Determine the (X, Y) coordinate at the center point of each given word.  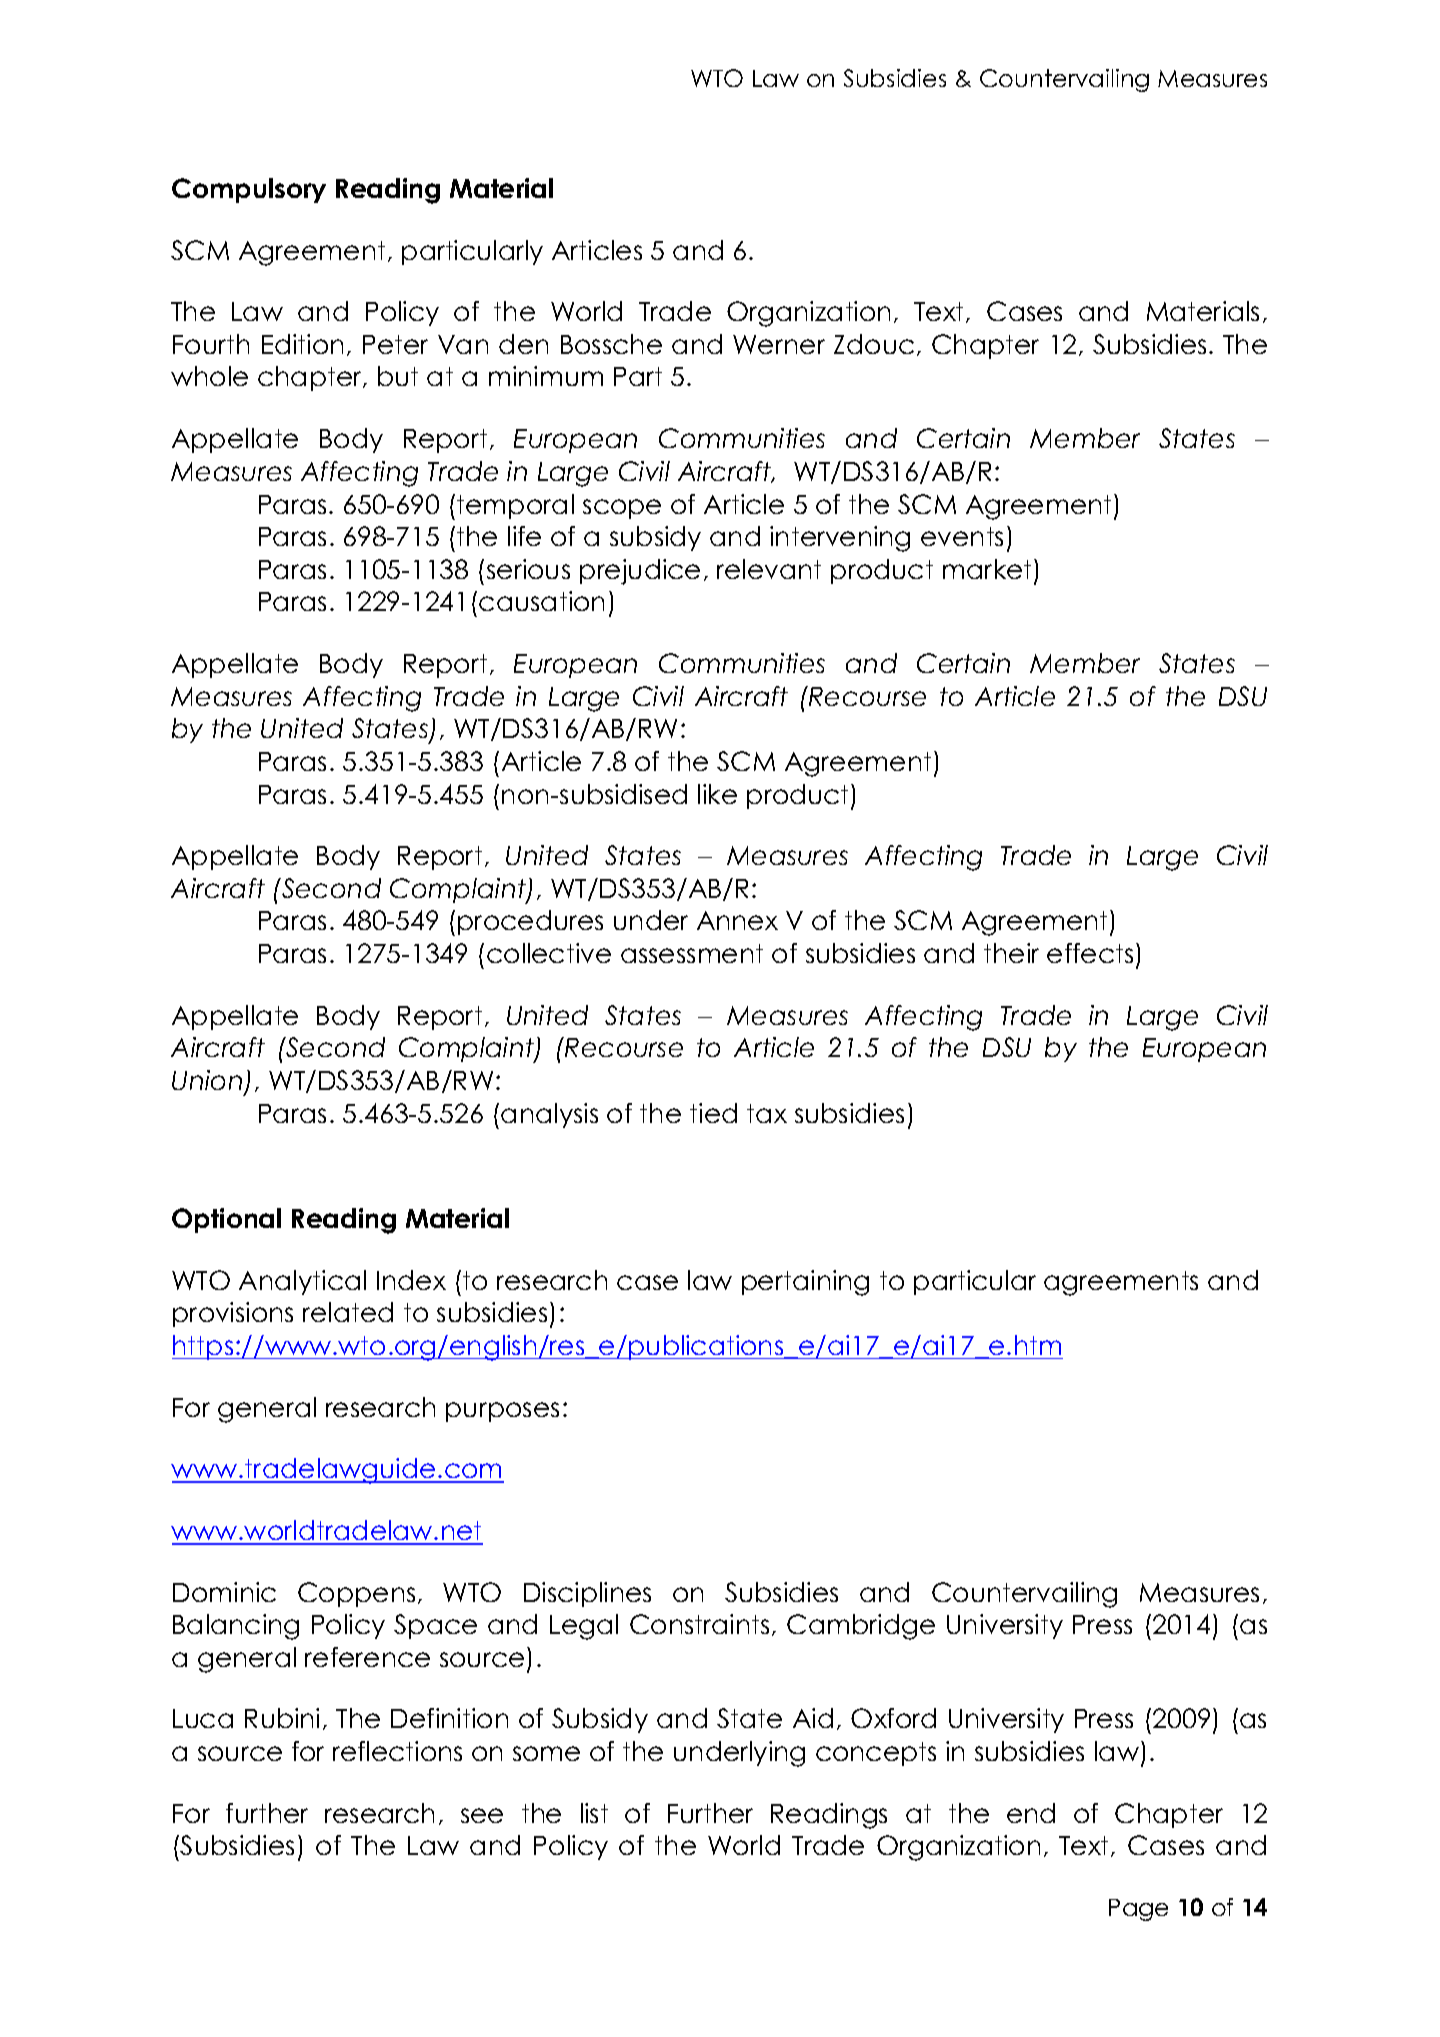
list (594, 1813)
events (962, 536)
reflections (397, 1751)
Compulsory (249, 190)
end (1031, 1813)
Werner (779, 344)
